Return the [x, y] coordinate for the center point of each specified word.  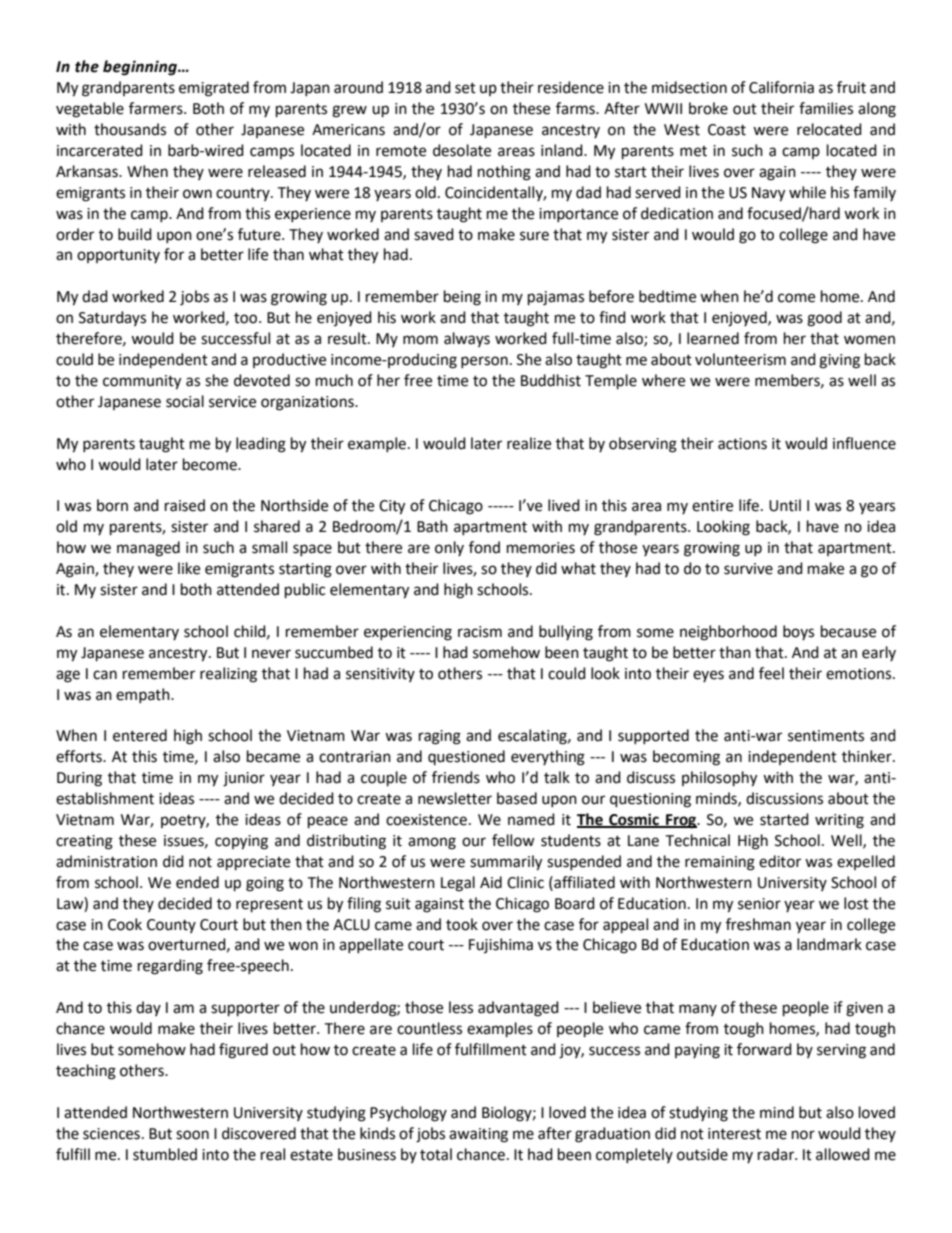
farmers [157, 108]
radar [777, 1154]
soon [192, 1135]
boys [798, 632]
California [781, 87]
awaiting [478, 1135]
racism [480, 632]
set [465, 88]
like [189, 568]
